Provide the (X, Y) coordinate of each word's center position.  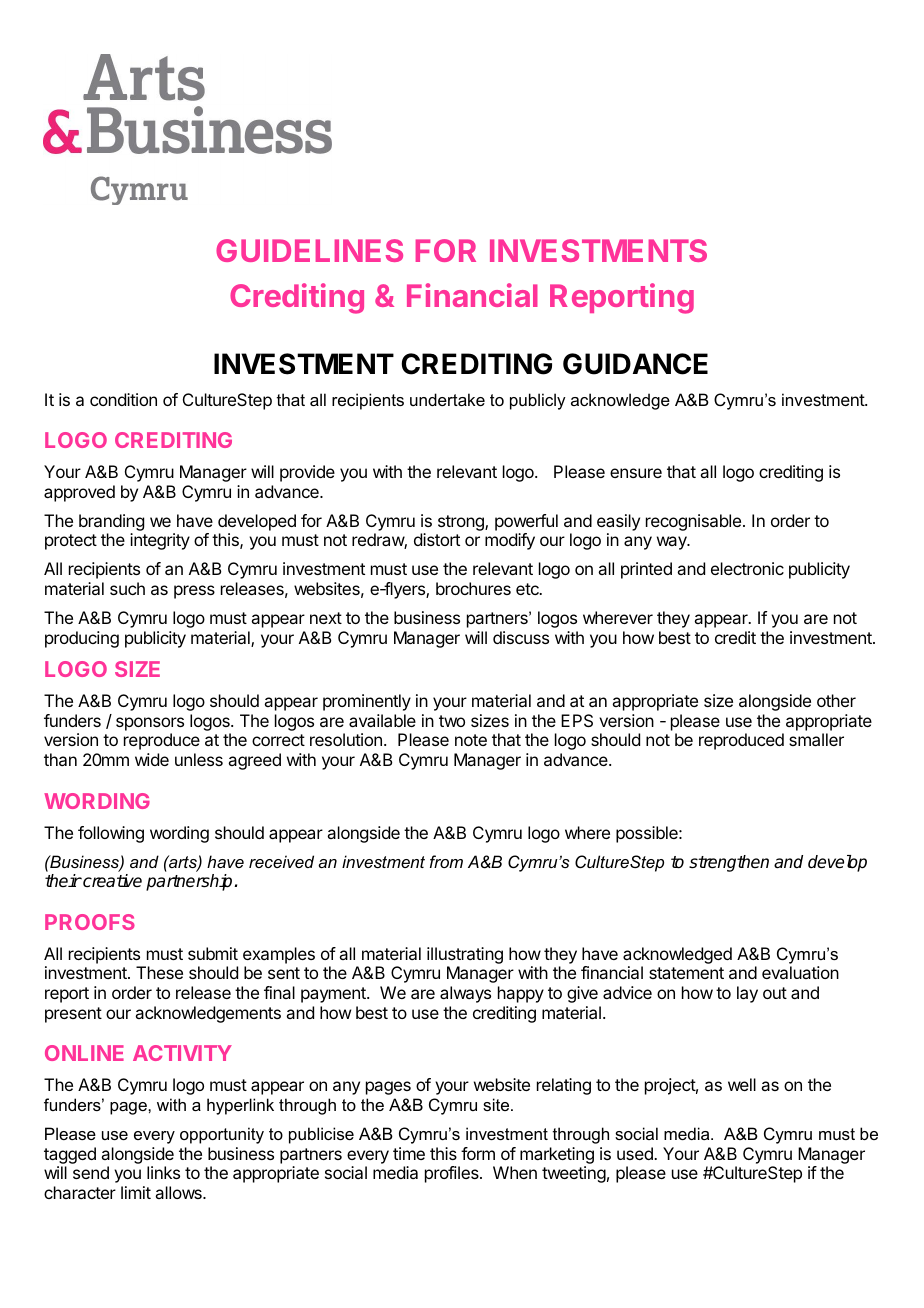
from (446, 861)
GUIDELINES (309, 250)
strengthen (729, 863)
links (163, 1172)
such (127, 588)
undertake (447, 399)
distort (437, 539)
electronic (747, 568)
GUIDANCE (635, 364)
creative (111, 881)
